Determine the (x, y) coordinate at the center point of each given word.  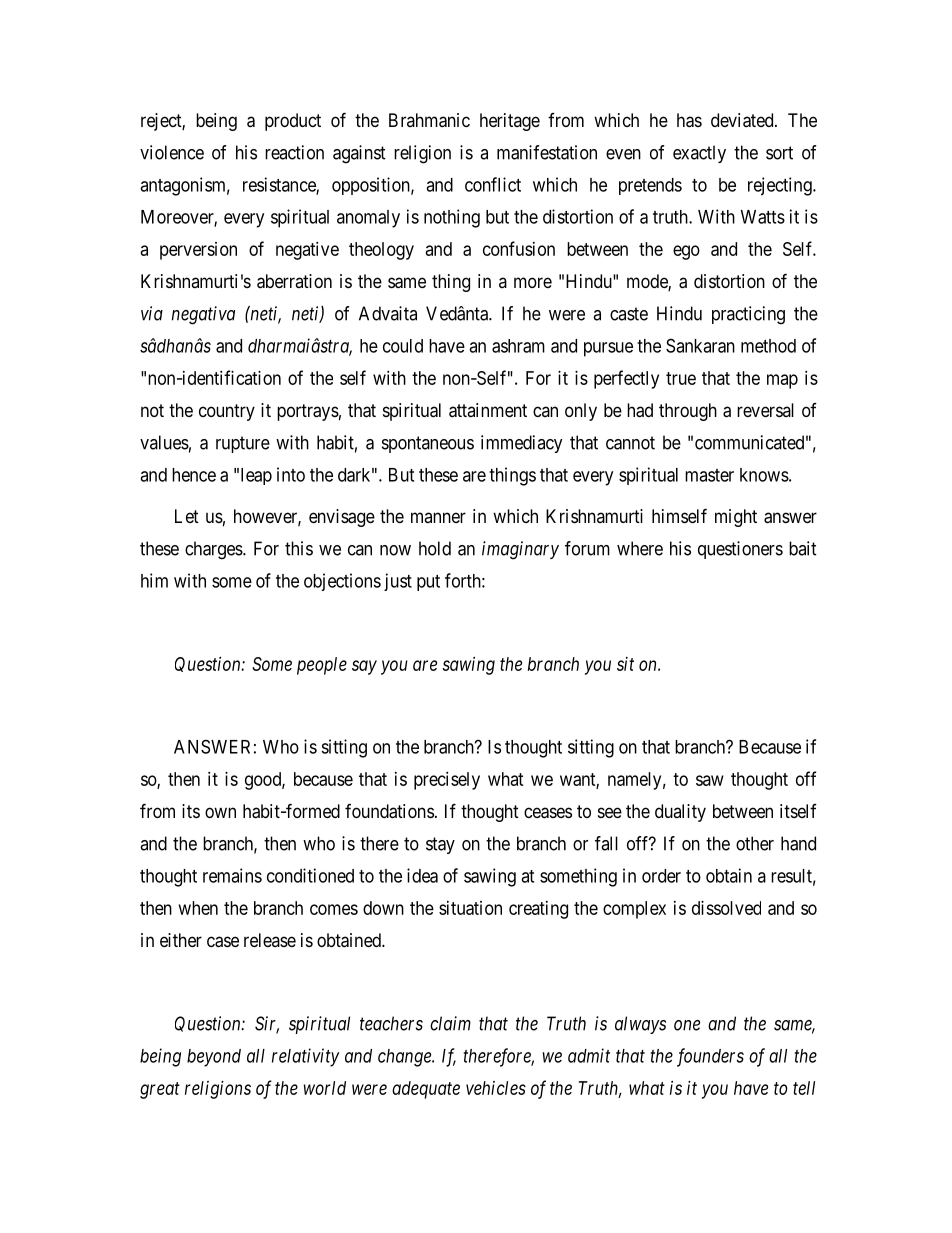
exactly (699, 154)
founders (710, 1057)
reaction (294, 152)
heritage (510, 122)
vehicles (496, 1088)
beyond (214, 1058)
